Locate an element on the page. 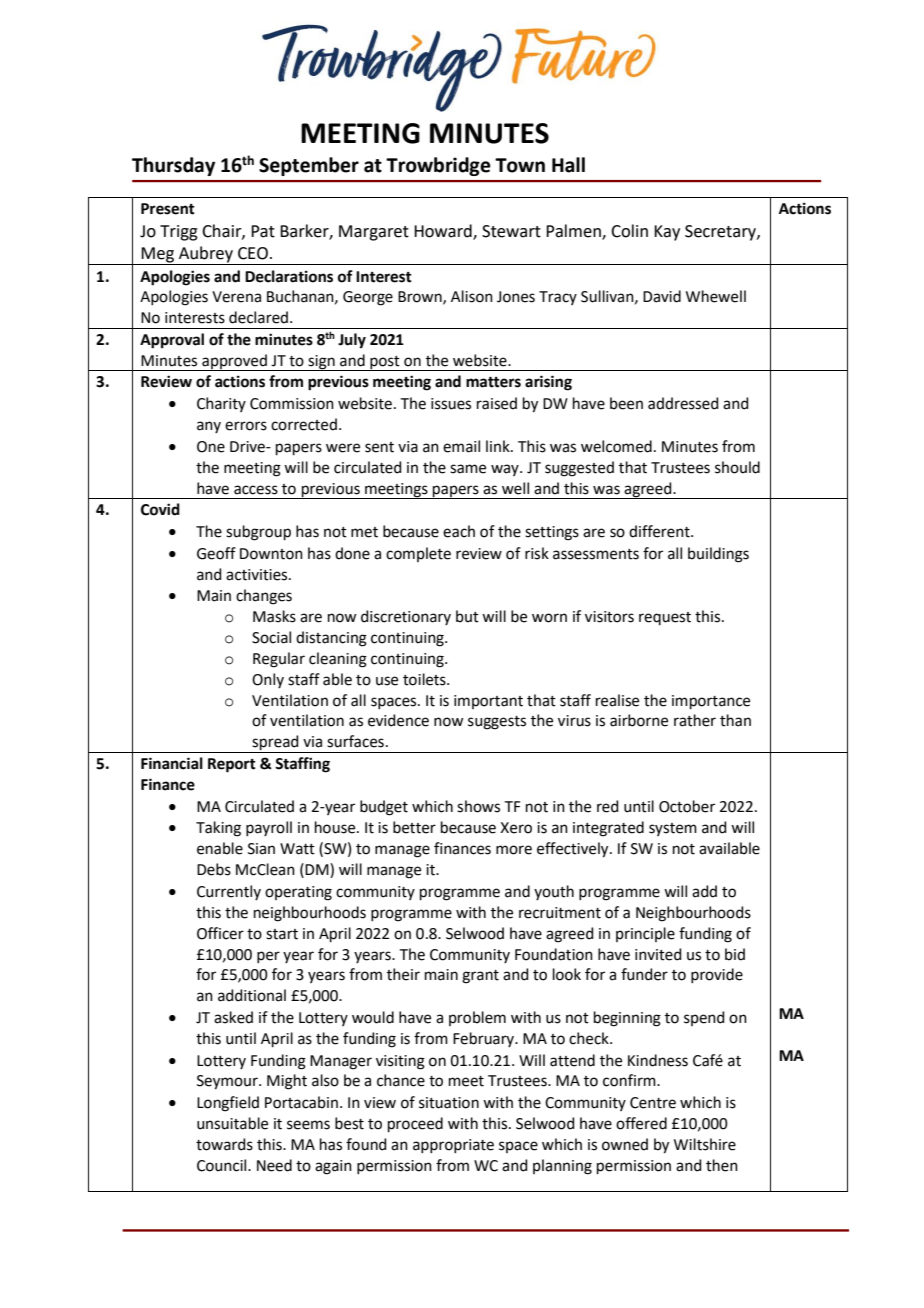  Howard is located at coordinates (444, 231).
